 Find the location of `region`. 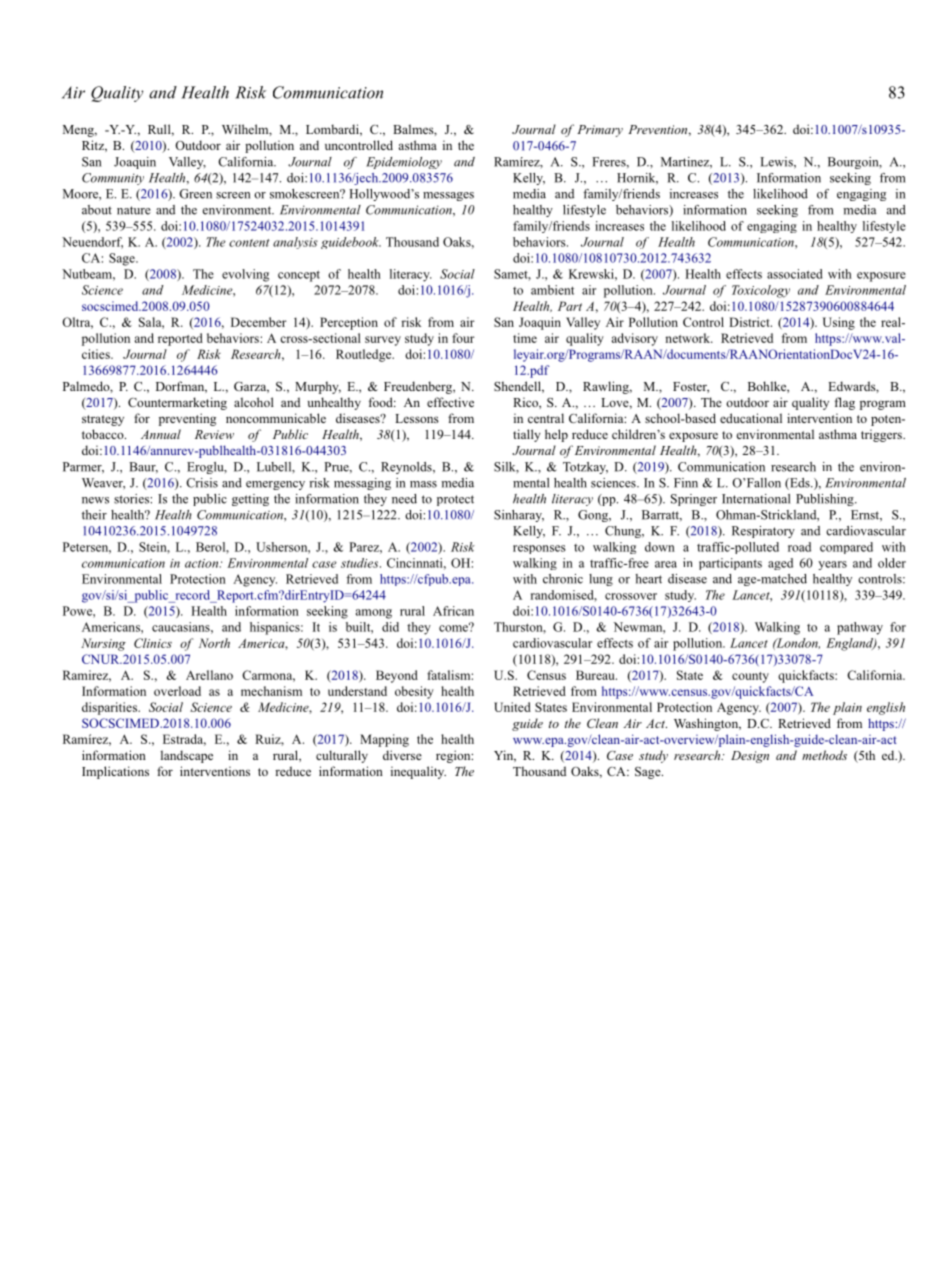

region is located at coordinates (454, 756).
